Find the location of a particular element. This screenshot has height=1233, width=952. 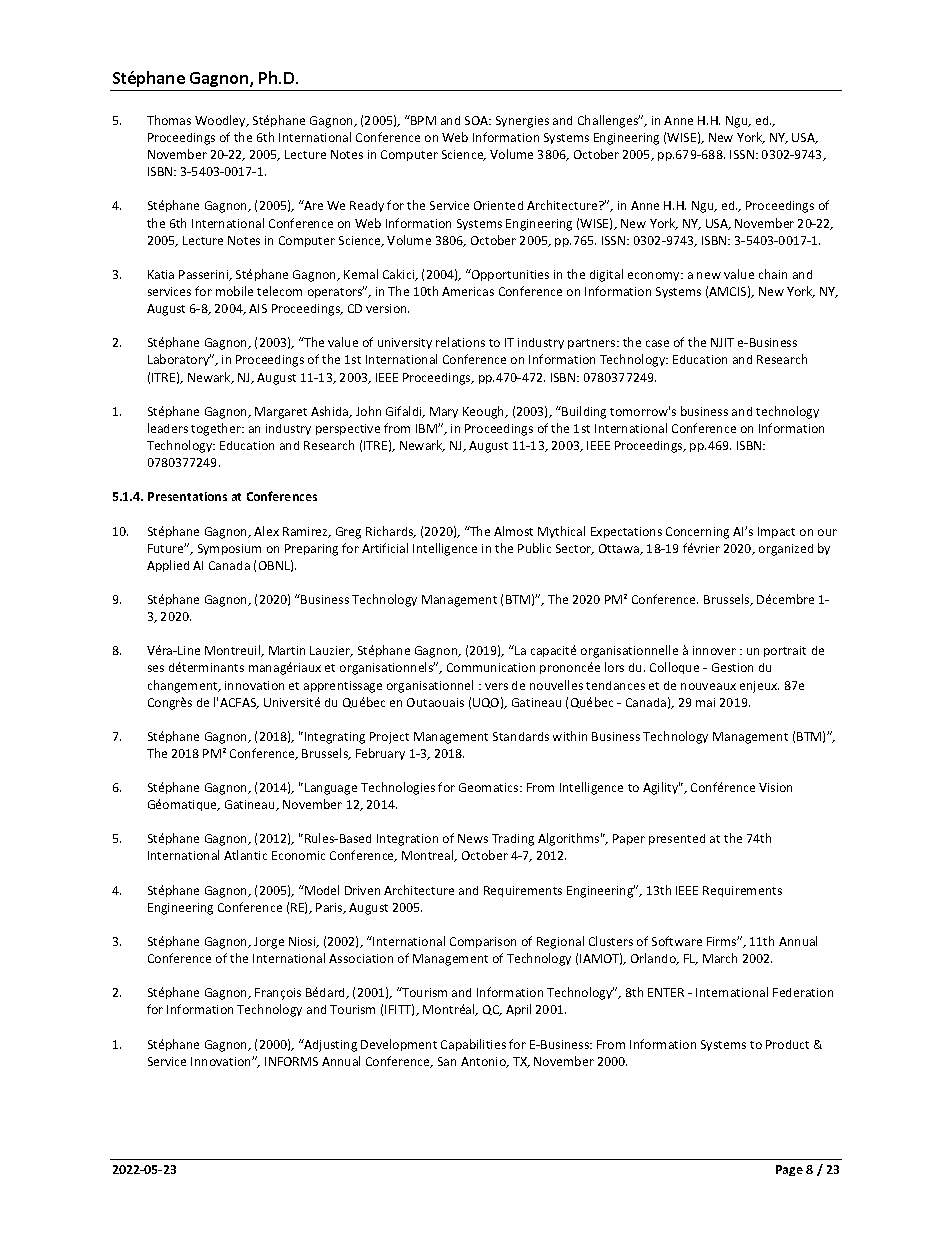

Communication is located at coordinates (491, 667).
